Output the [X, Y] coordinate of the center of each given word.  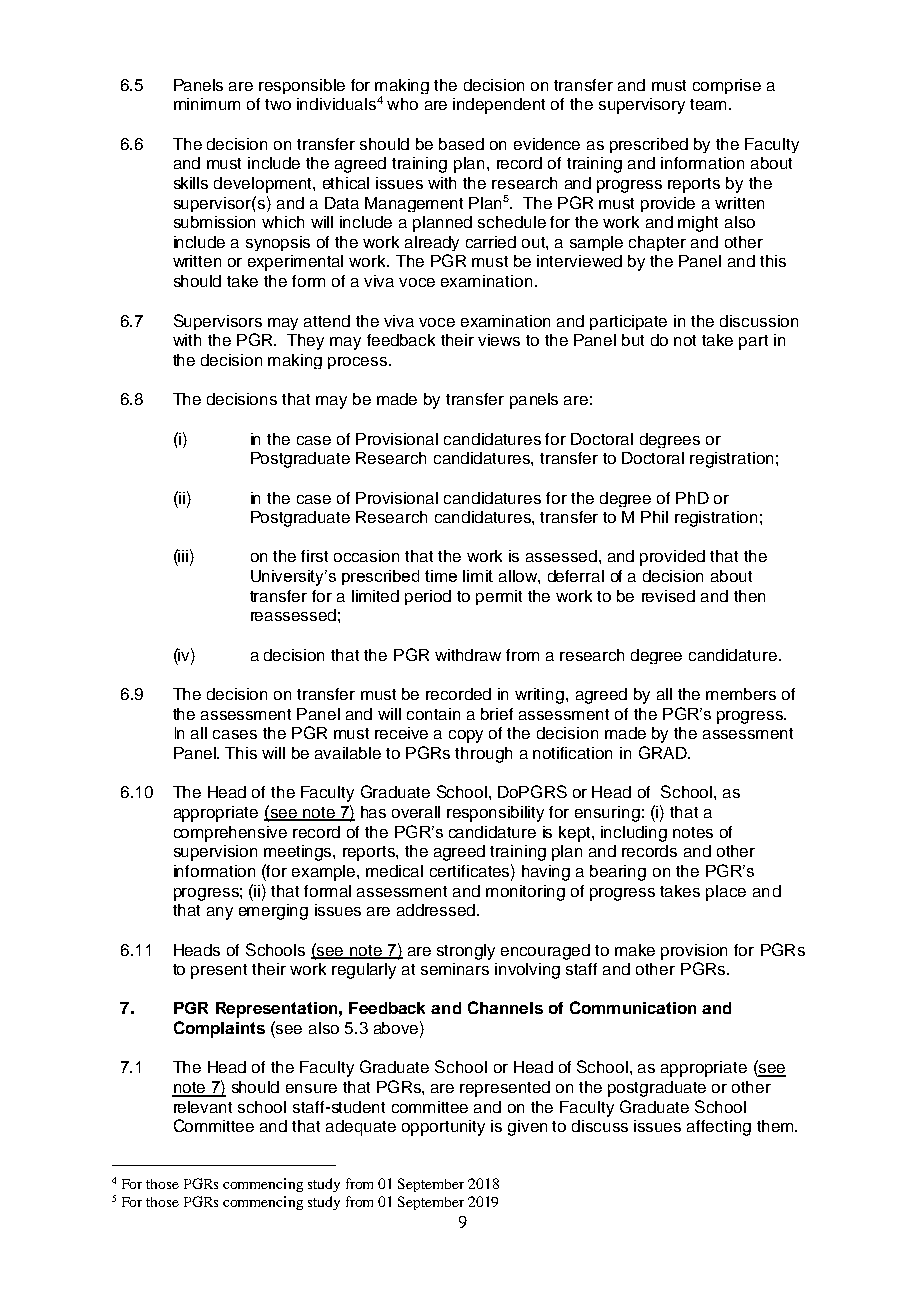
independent [499, 106]
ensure [311, 1088]
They [305, 342]
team [710, 104]
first [314, 556]
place [726, 893]
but [633, 340]
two [278, 104]
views [499, 340]
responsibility [495, 814]
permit [499, 597]
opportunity [443, 1128]
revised [668, 596]
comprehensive [230, 834]
